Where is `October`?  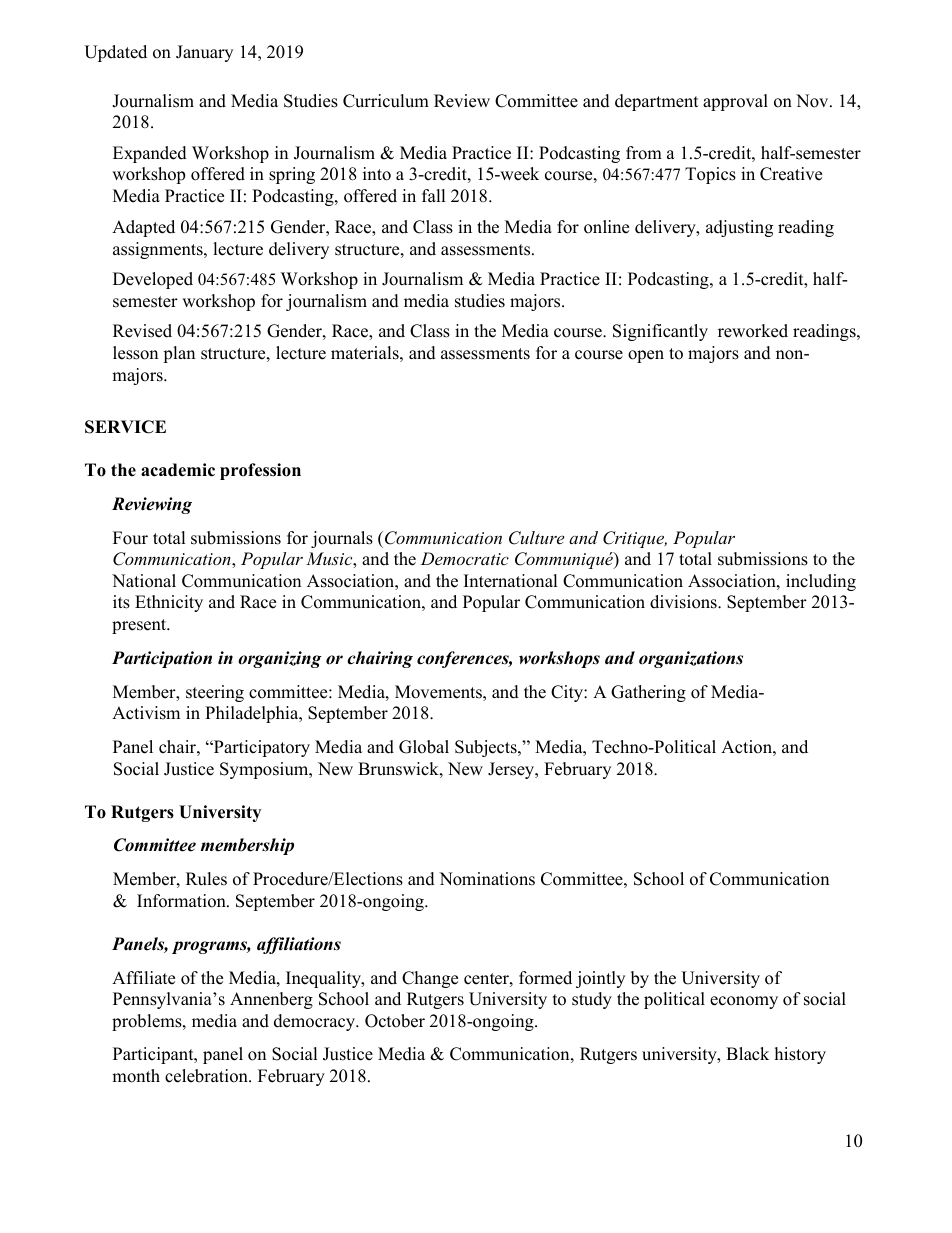 October is located at coordinates (395, 1021).
